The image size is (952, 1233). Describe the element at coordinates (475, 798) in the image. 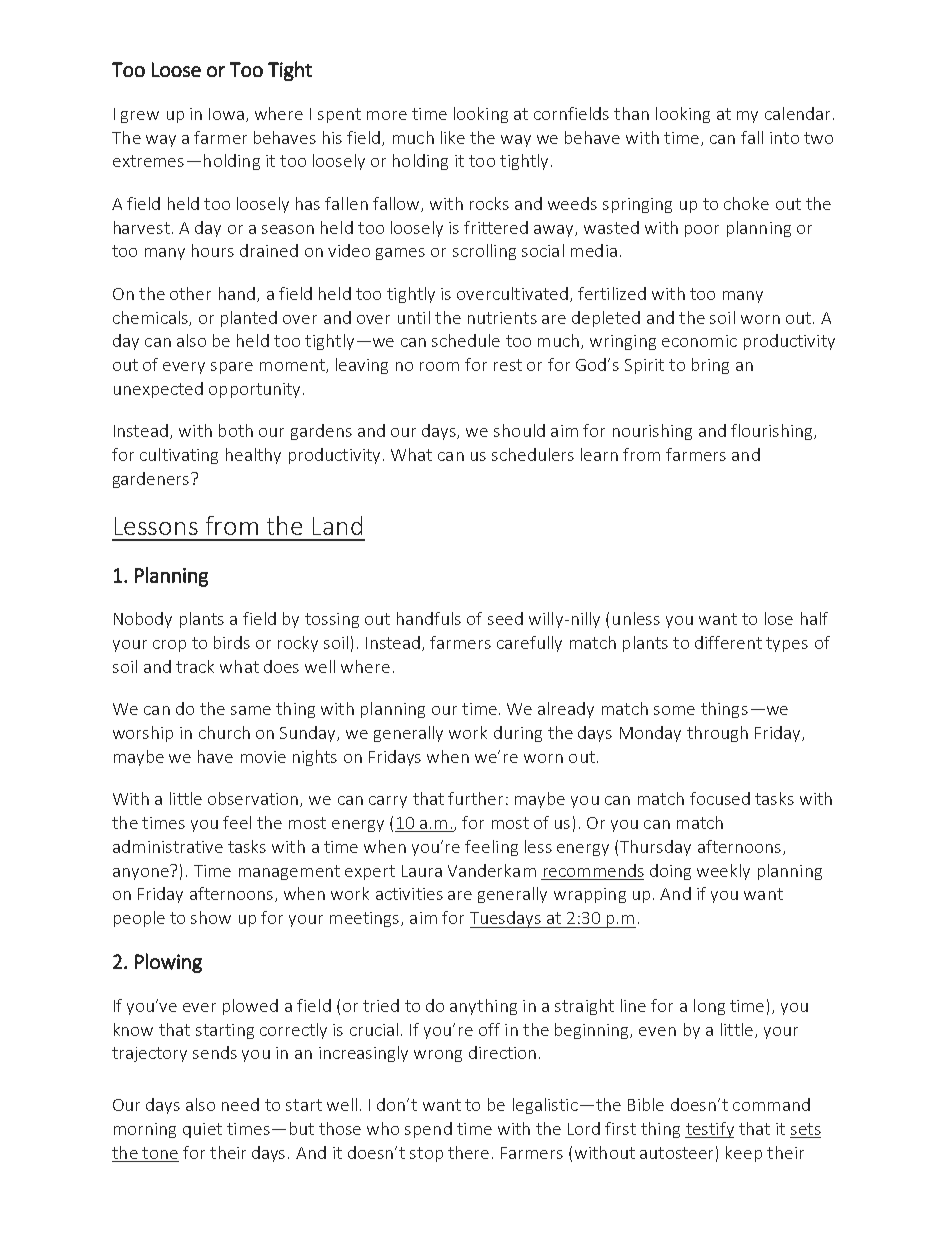

I see `further` at that location.
